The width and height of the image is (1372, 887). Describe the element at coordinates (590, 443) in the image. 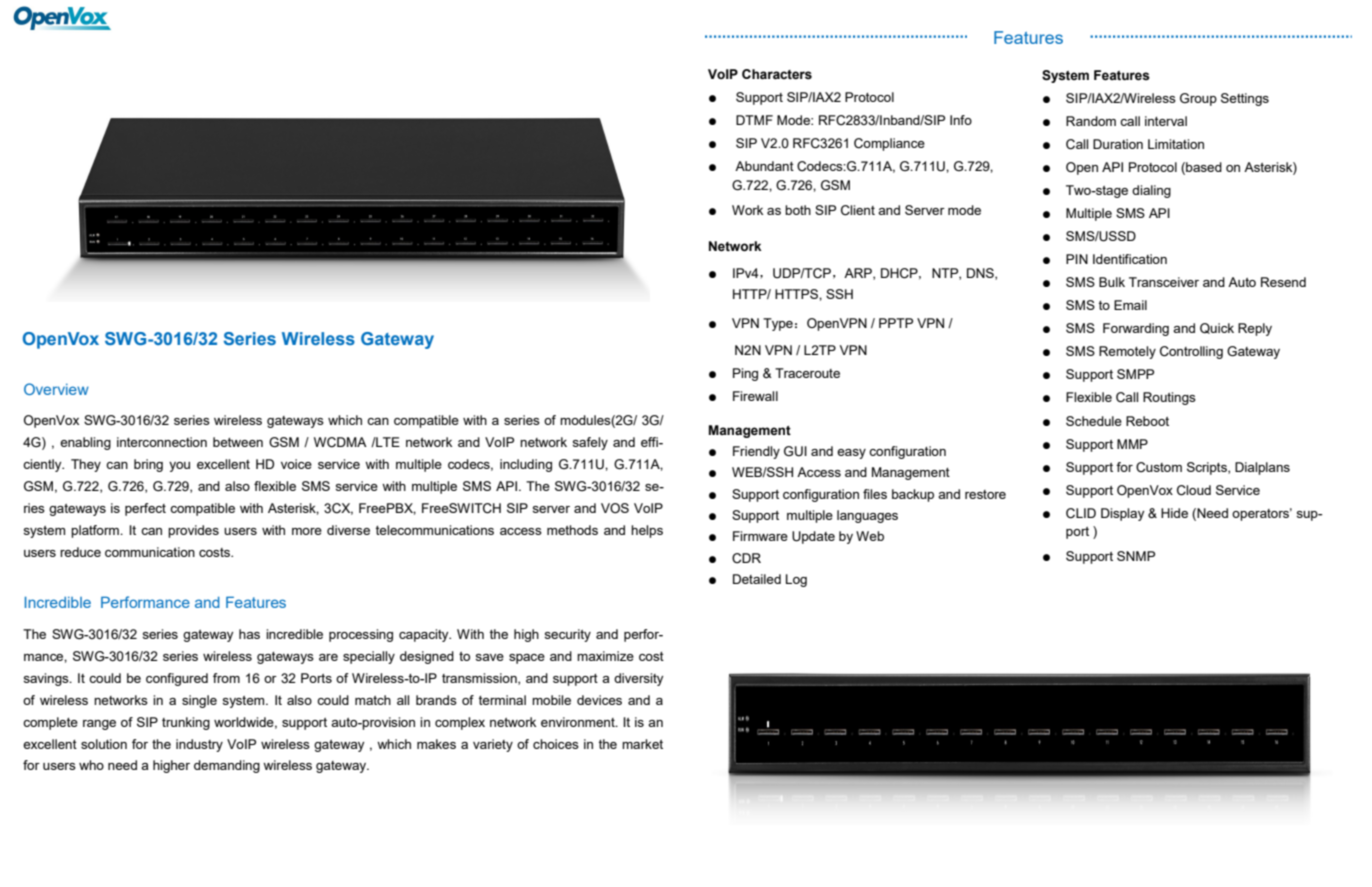

I see `safely` at that location.
